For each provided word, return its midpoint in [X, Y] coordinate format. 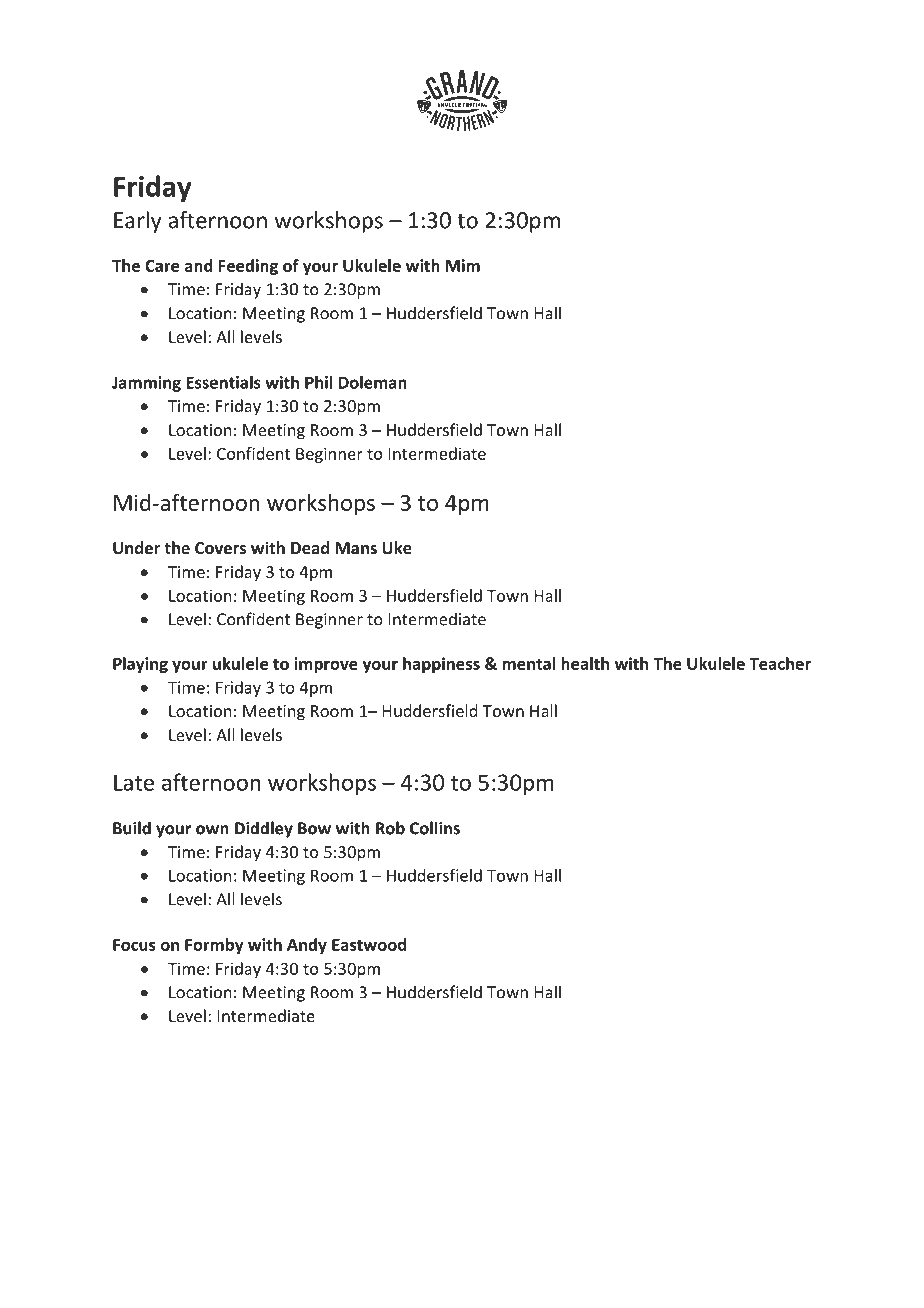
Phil [318, 382]
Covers [220, 548]
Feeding [248, 267]
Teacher [780, 663]
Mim [463, 265]
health [585, 663]
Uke [397, 547]
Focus [134, 945]
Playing [140, 665]
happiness [441, 665]
